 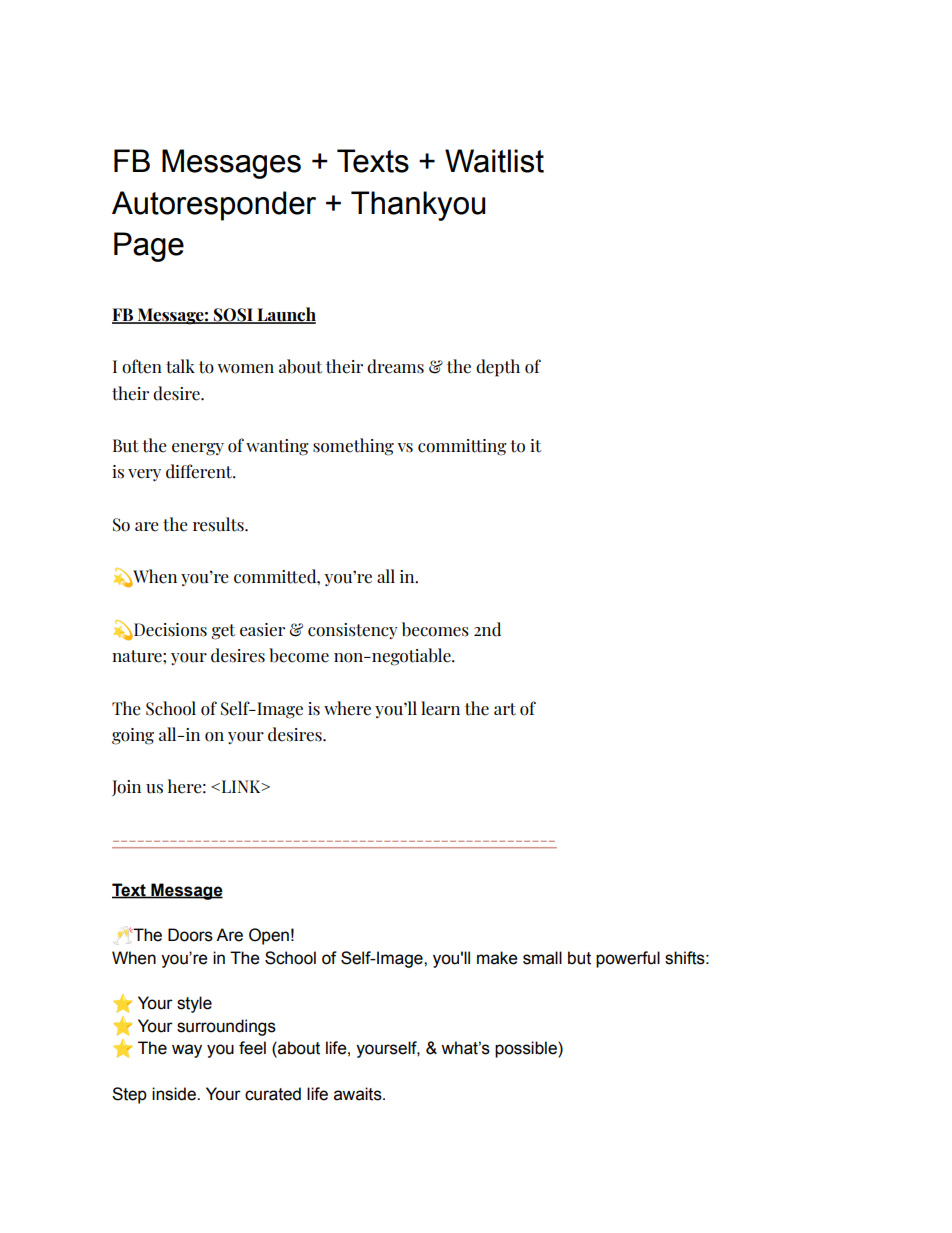 What do you see at coordinates (223, 632) in the document?
I see `get` at bounding box center [223, 632].
